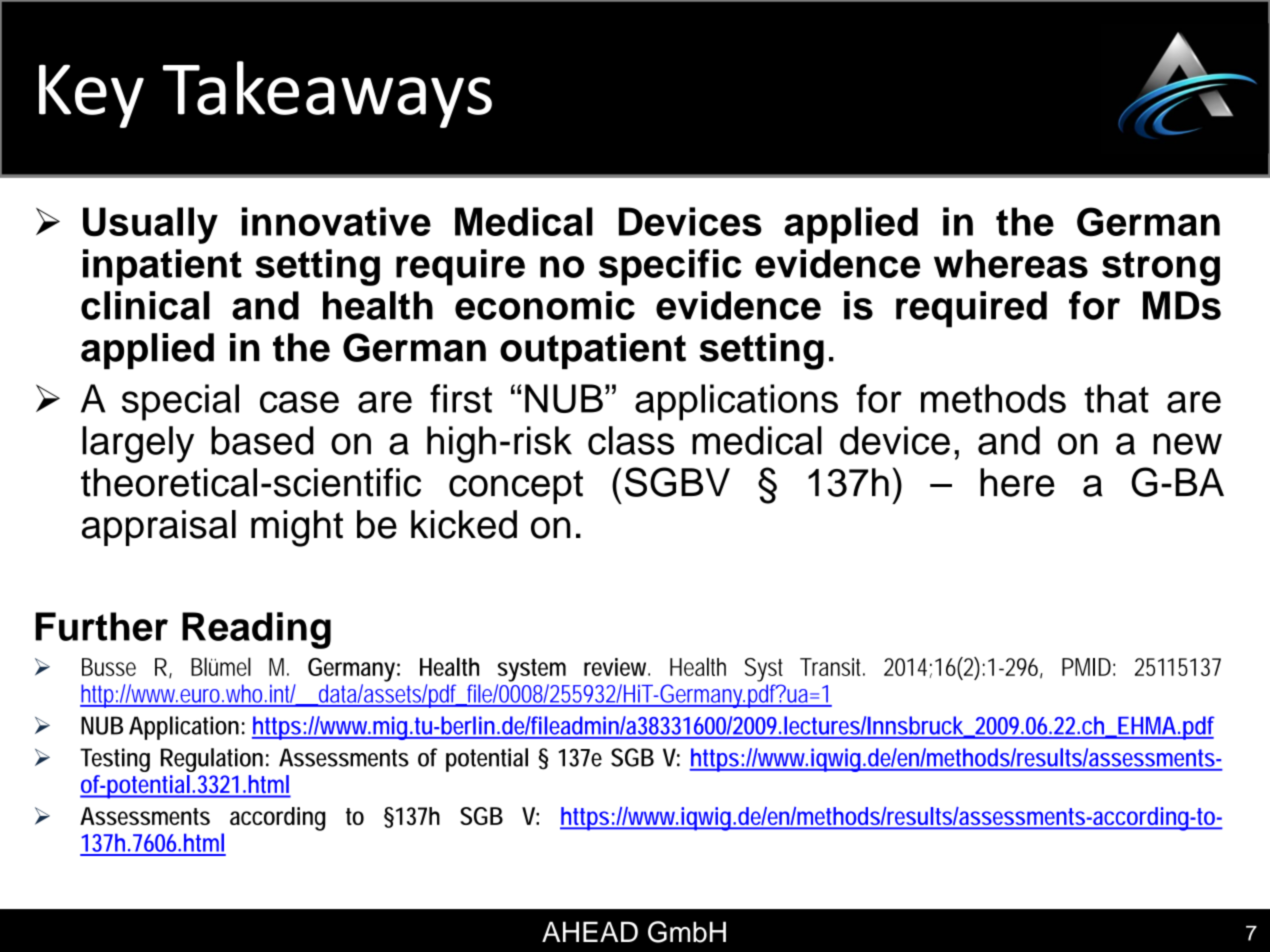 The height and width of the screenshot is (952, 1270). Describe the element at coordinates (545, 305) in the screenshot. I see `economic` at that location.
